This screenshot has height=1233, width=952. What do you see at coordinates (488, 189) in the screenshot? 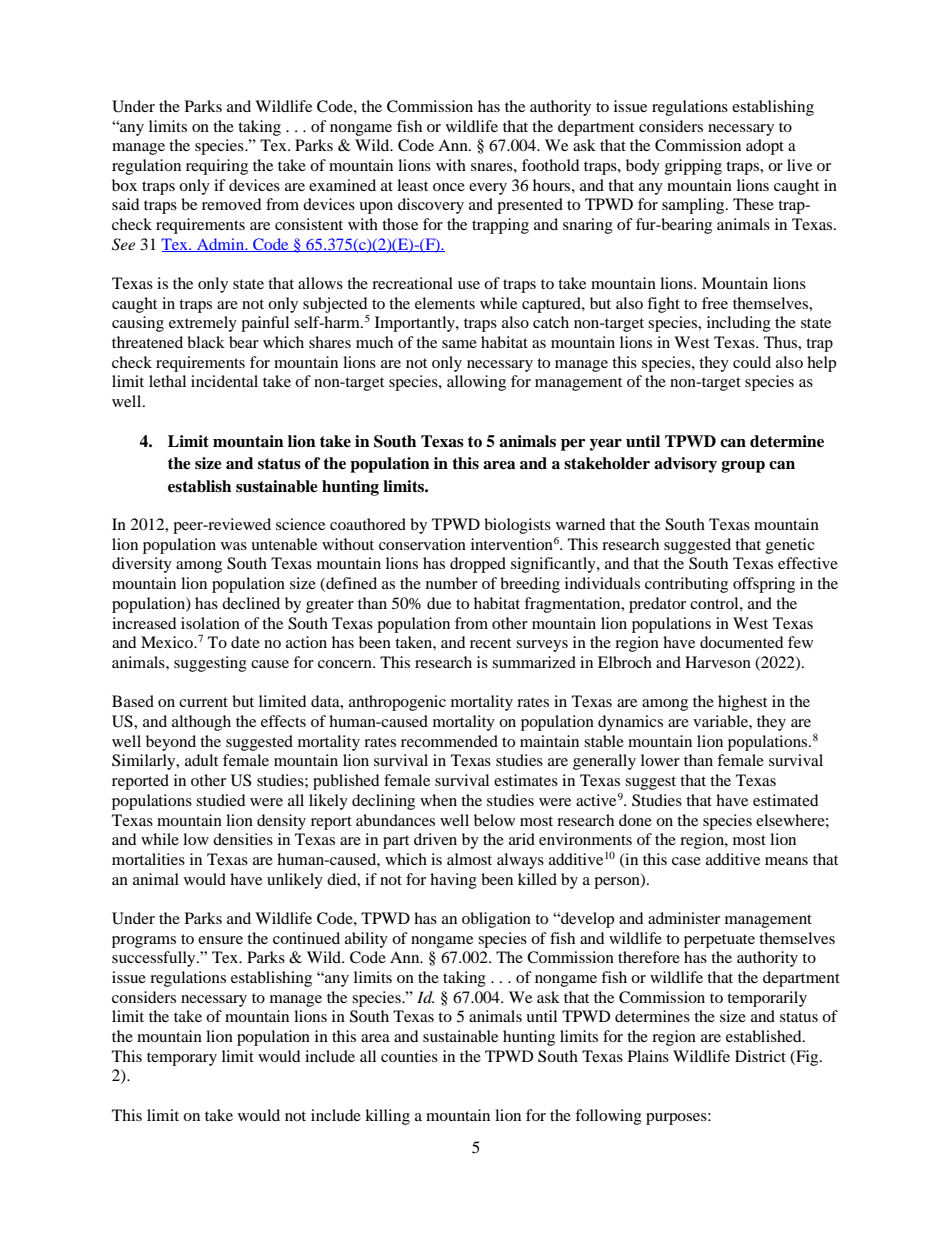
I see `every` at bounding box center [488, 189].
